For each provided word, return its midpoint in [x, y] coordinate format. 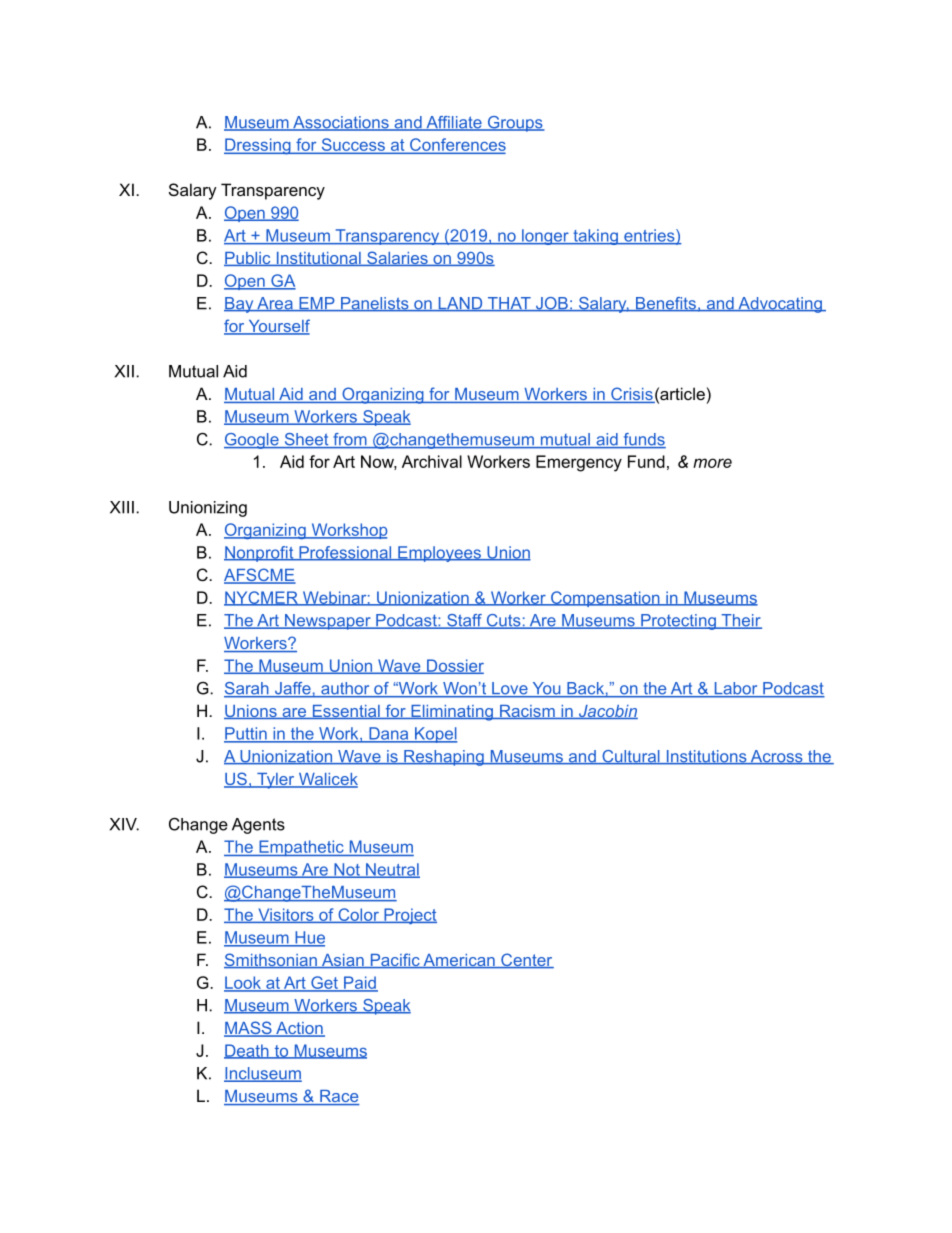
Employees [439, 554]
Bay [240, 305]
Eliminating [452, 713]
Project [409, 916]
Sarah [247, 689]
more [712, 463]
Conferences [457, 145]
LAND [460, 304]
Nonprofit [260, 554]
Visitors [286, 915]
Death [247, 1051]
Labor [736, 689]
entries [649, 236]
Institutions [706, 757]
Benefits [666, 304]
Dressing [258, 146]
